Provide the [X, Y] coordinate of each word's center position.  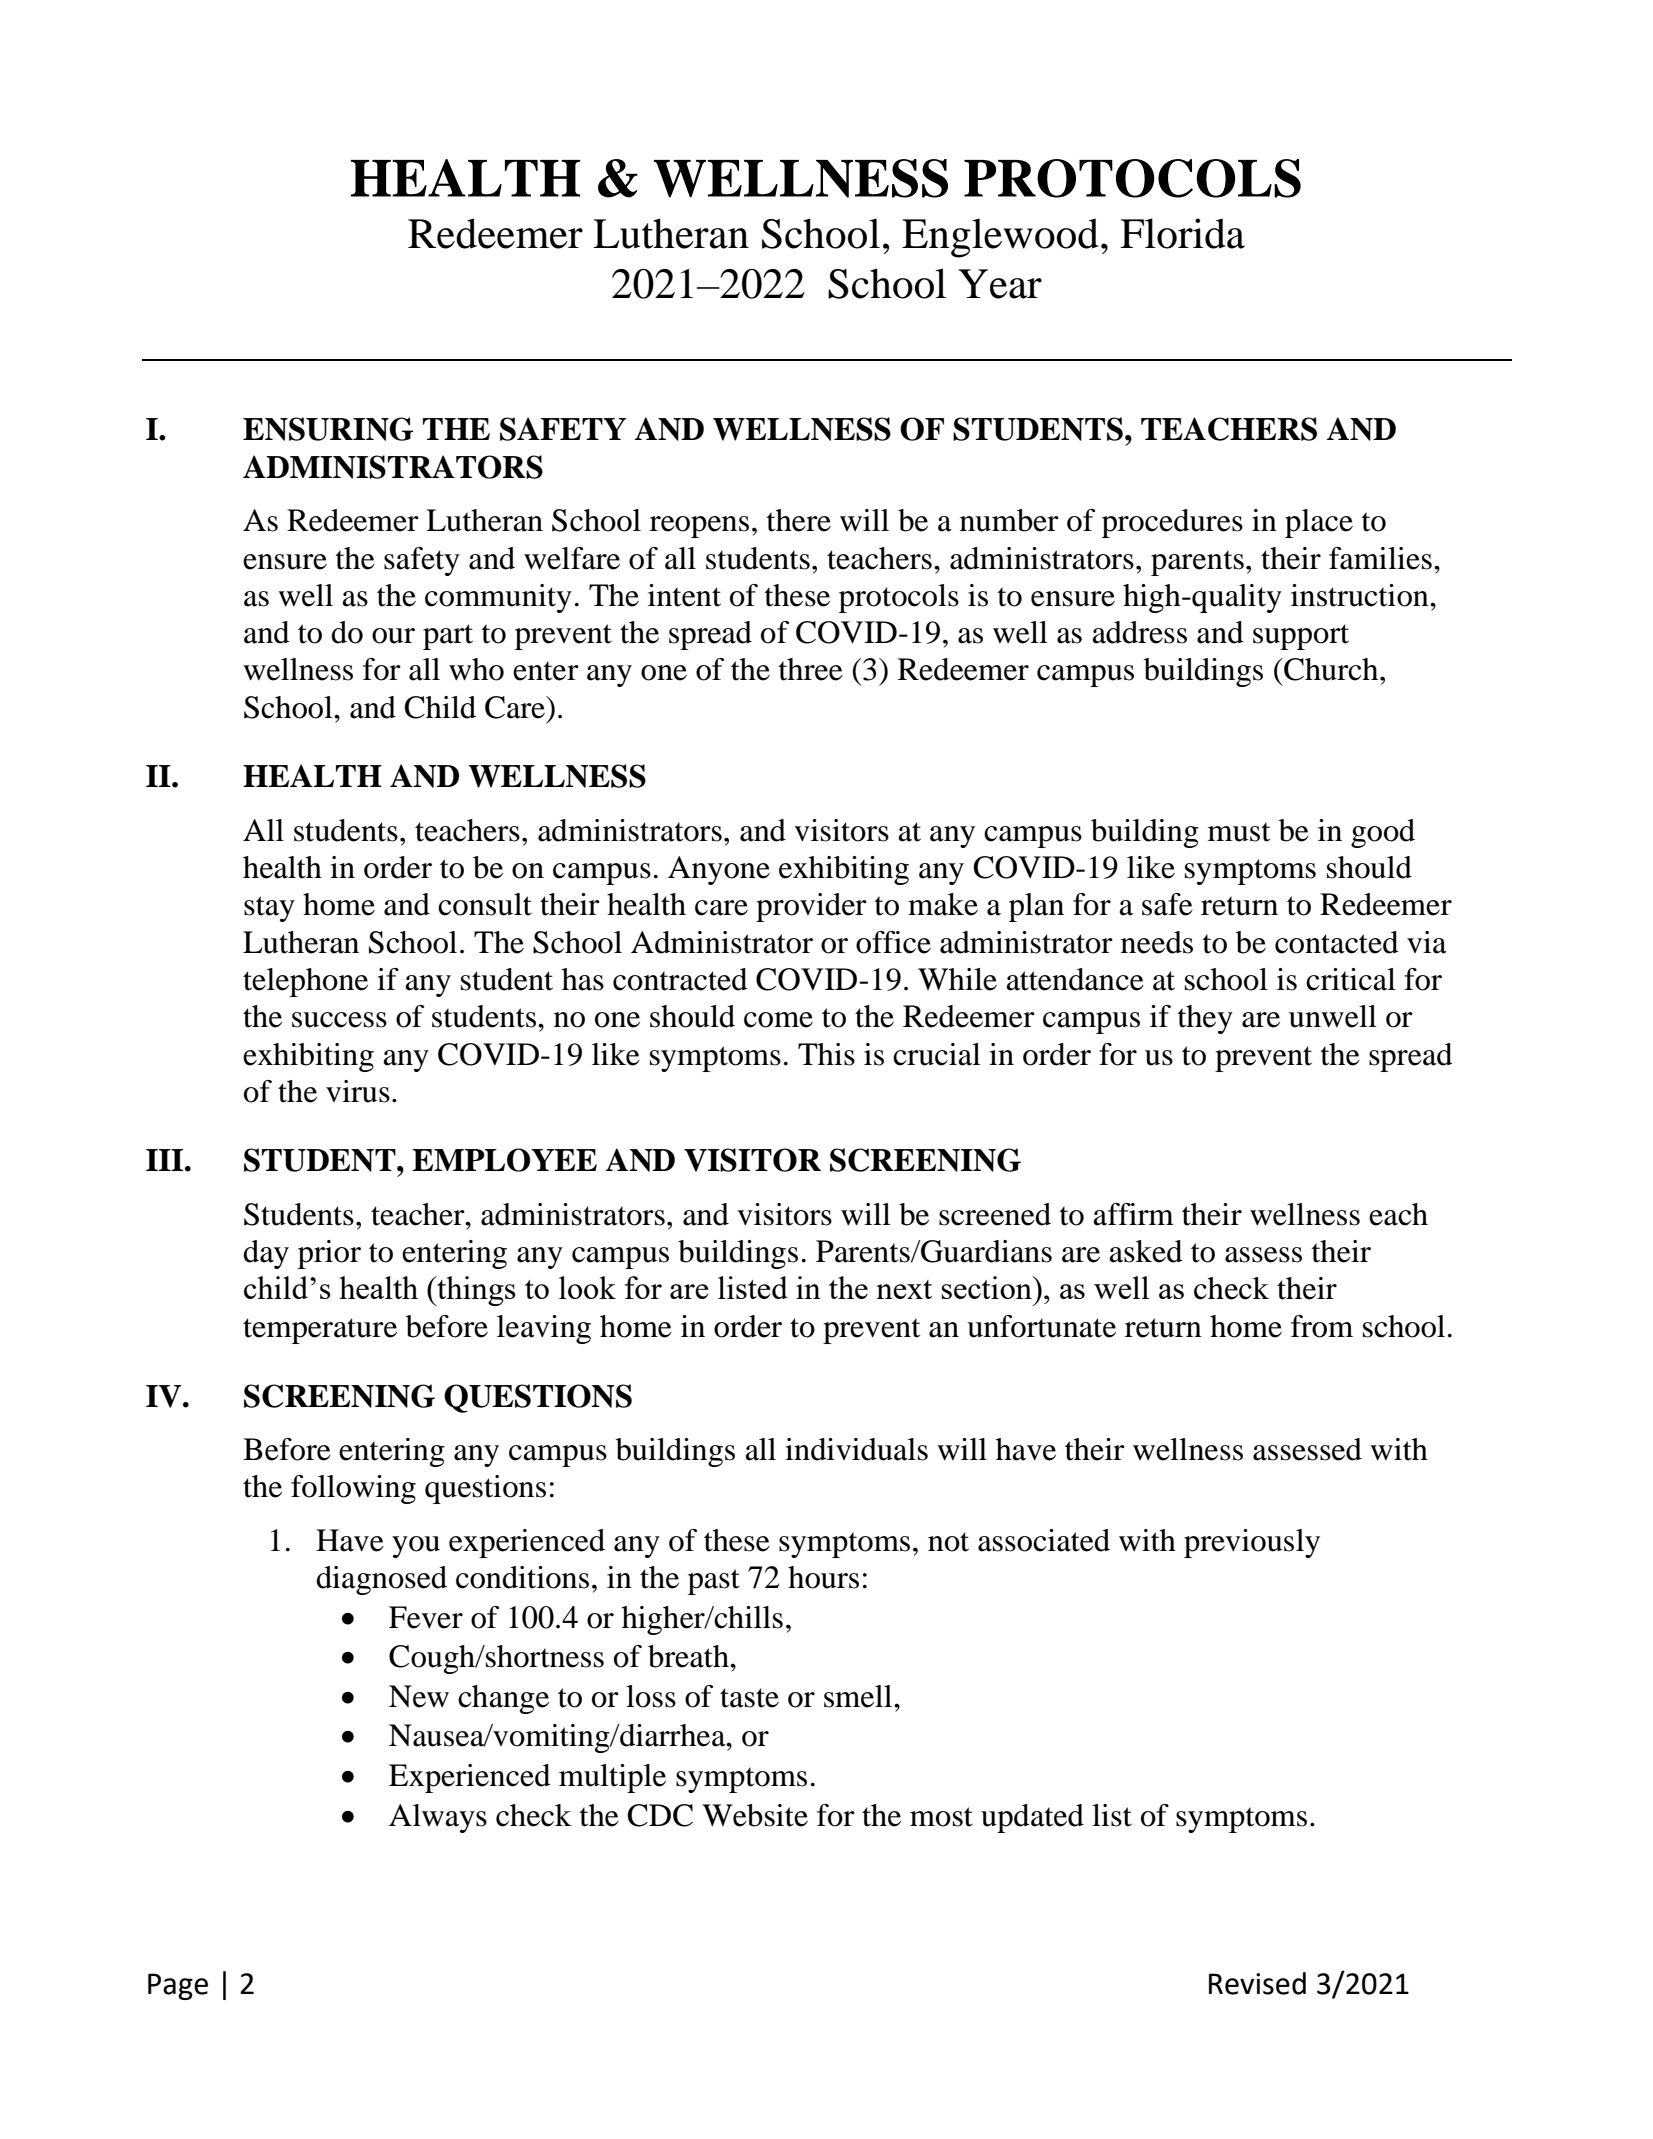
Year [1000, 284]
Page [178, 1986]
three [811, 669]
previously [1252, 1543]
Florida [1182, 233]
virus [358, 1091]
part [448, 637]
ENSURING [328, 429]
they [1205, 1019]
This [826, 1054]
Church [1331, 669]
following [353, 1489]
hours [823, 1577]
